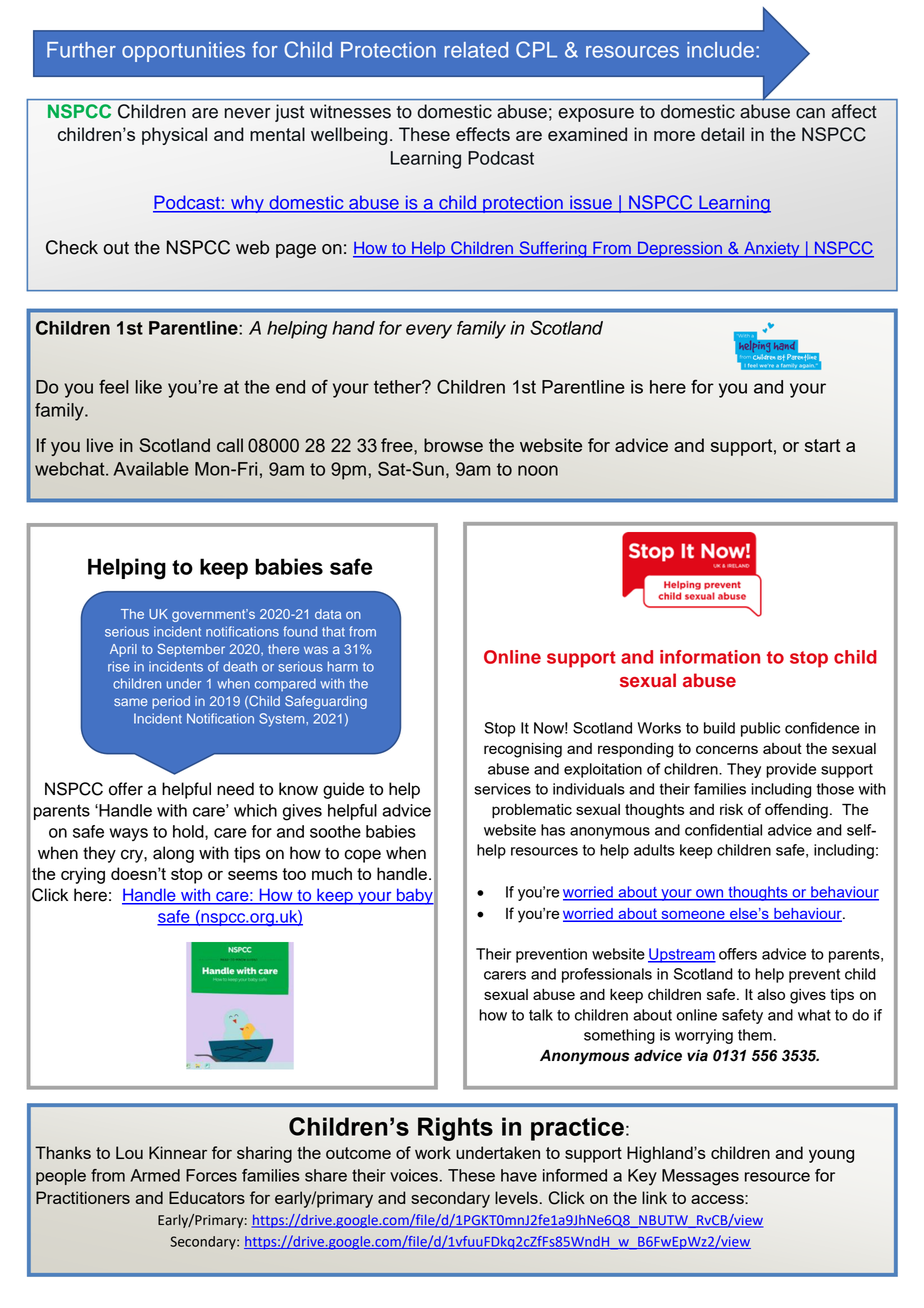  I want to click on voices, so click(414, 1175).
